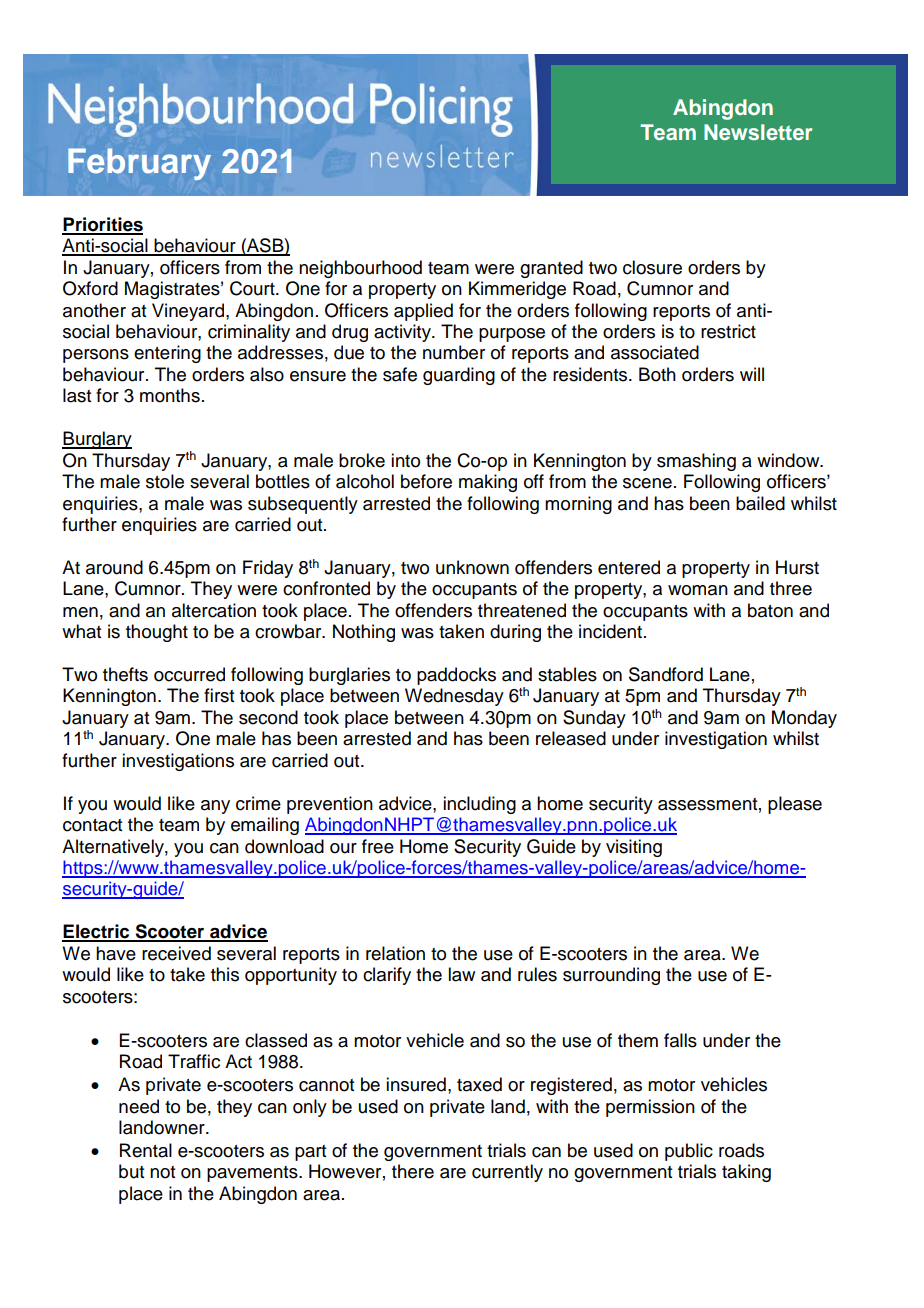 This image has height=1308, width=924. What do you see at coordinates (456, 676) in the image?
I see `paddocks` at bounding box center [456, 676].
